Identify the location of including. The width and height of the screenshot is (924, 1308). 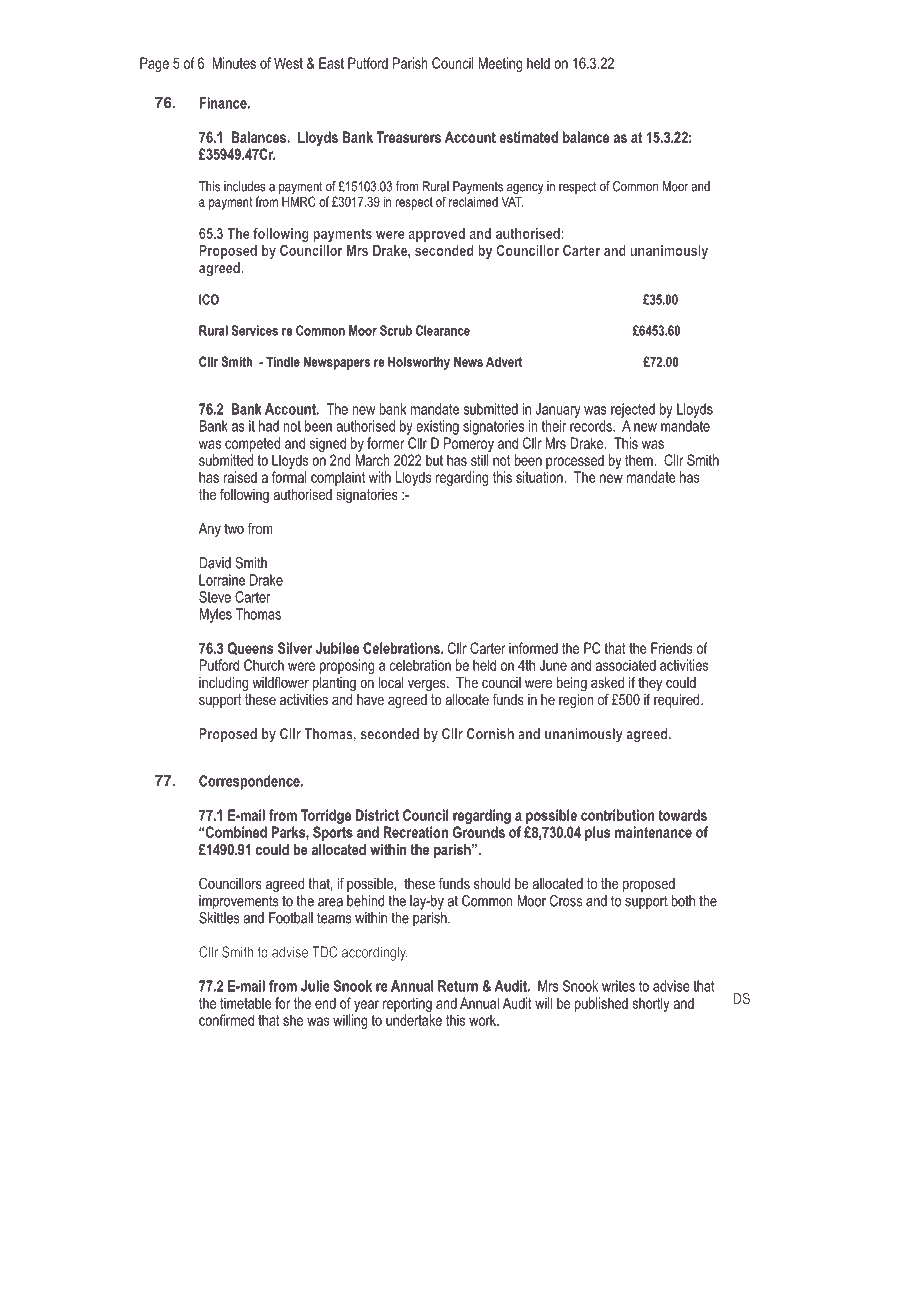
(224, 684).
